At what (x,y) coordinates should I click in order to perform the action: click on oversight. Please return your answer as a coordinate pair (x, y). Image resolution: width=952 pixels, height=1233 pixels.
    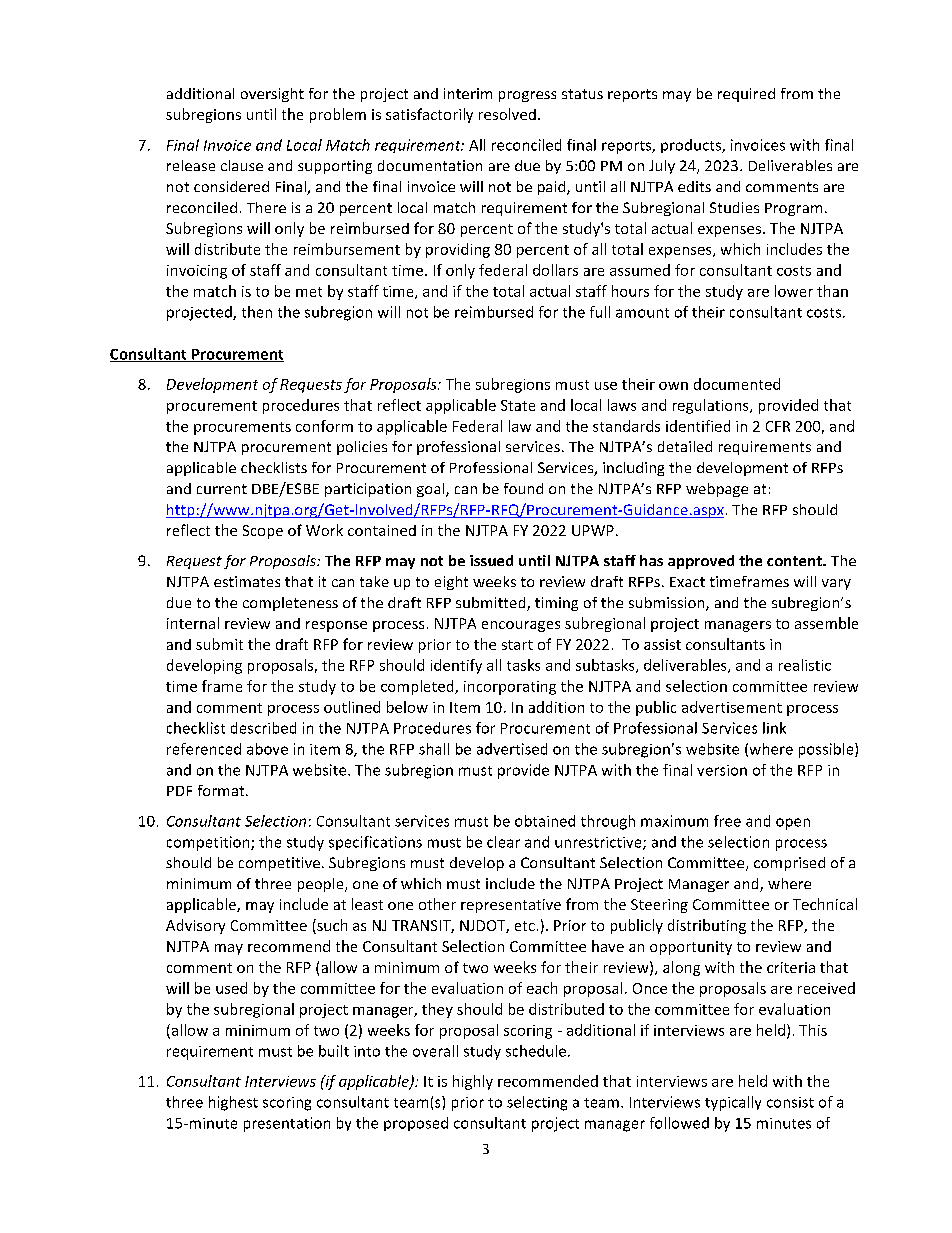
    Looking at the image, I should click on (272, 95).
